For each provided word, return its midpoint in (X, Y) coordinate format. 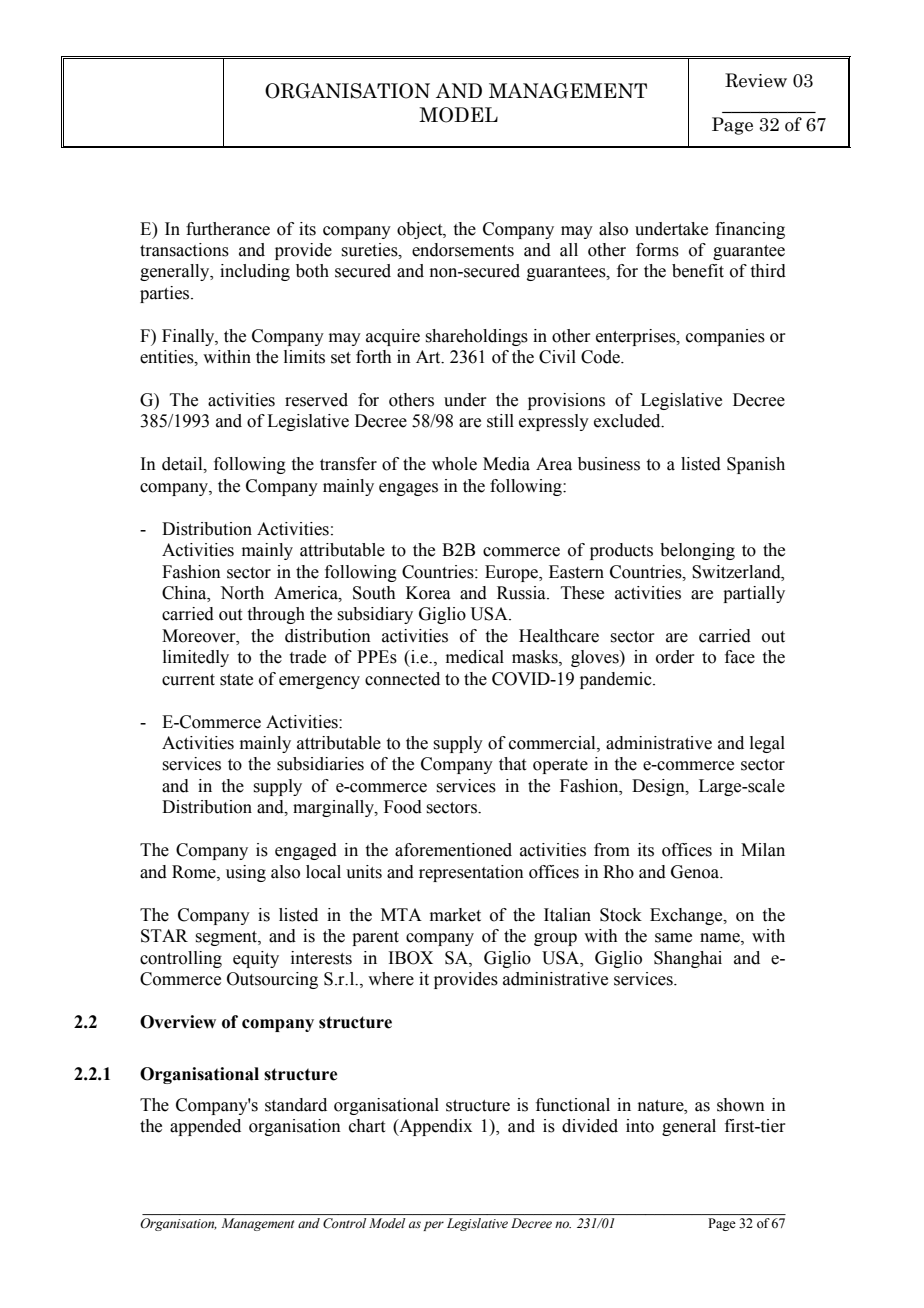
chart (367, 1126)
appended (205, 1127)
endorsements (463, 250)
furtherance (228, 229)
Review (756, 80)
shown (741, 1105)
